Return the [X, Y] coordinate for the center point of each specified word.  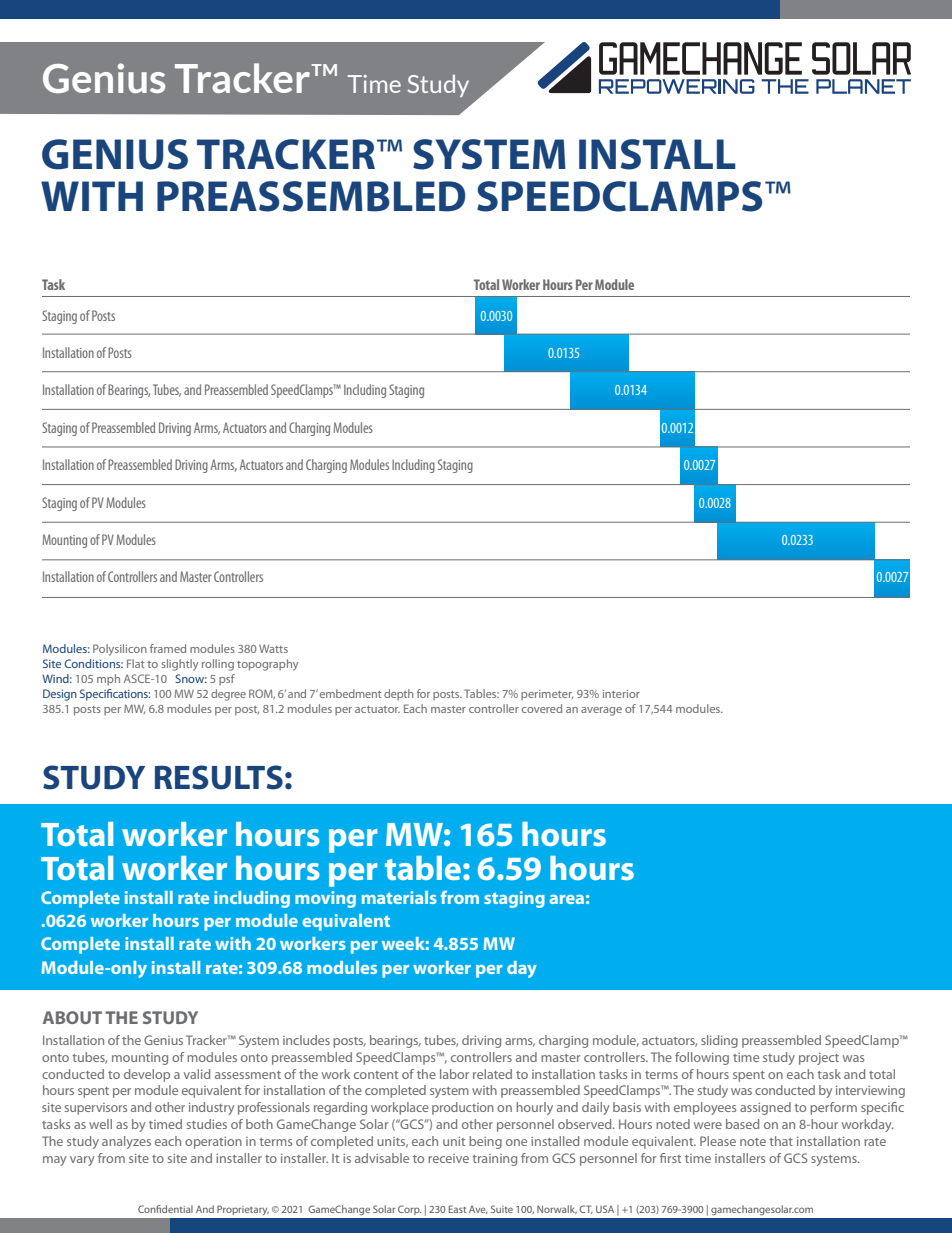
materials [399, 897]
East [457, 1209]
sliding [719, 1041]
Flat [136, 663]
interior [621, 694]
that [781, 1141]
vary [82, 1161]
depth [398, 694]
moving [325, 899]
